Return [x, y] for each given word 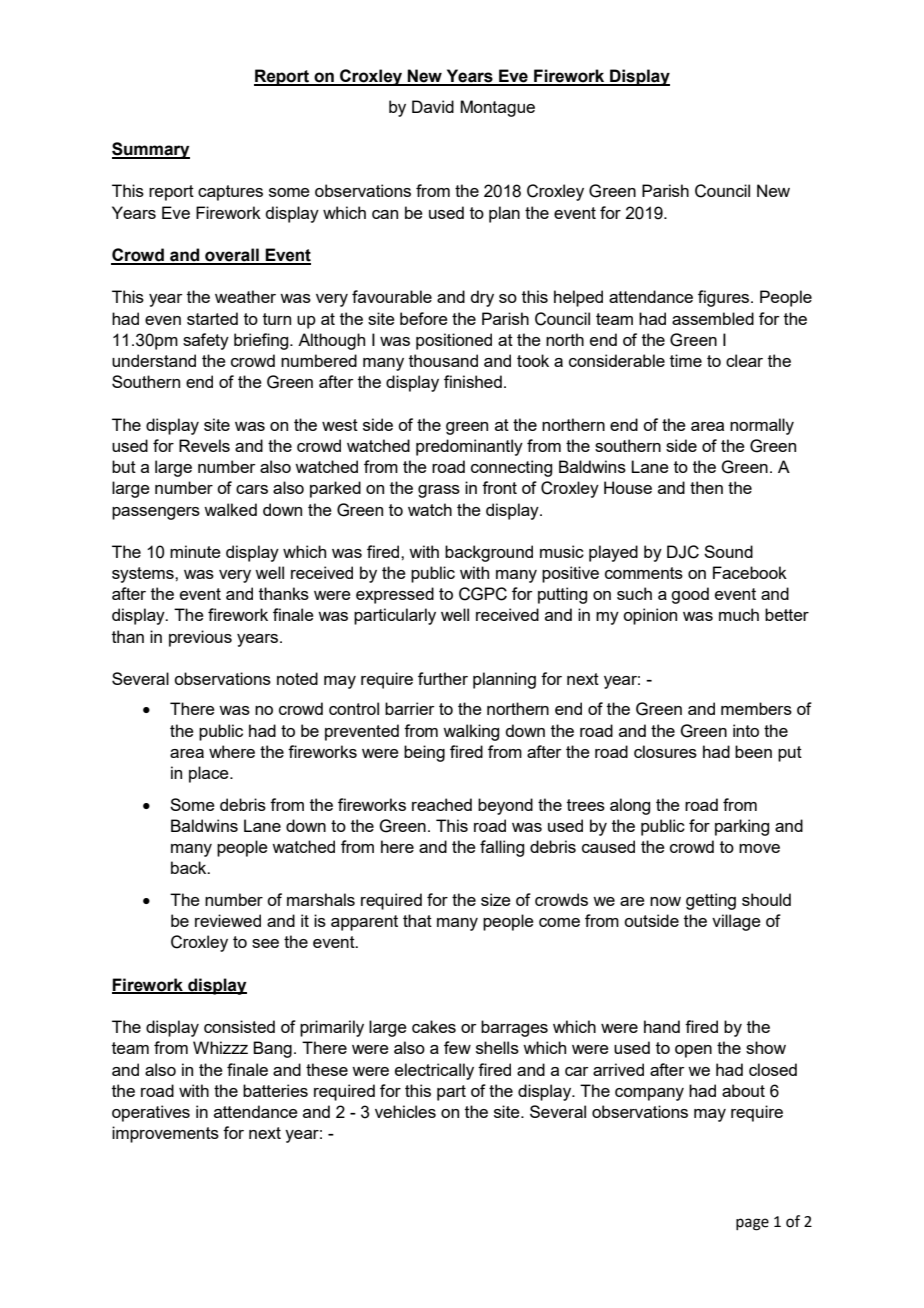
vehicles [405, 1111]
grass [439, 491]
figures [723, 298]
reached [442, 804]
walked [230, 509]
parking [742, 827]
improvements [165, 1134]
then [706, 487]
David [433, 106]
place [210, 774]
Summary [151, 150]
